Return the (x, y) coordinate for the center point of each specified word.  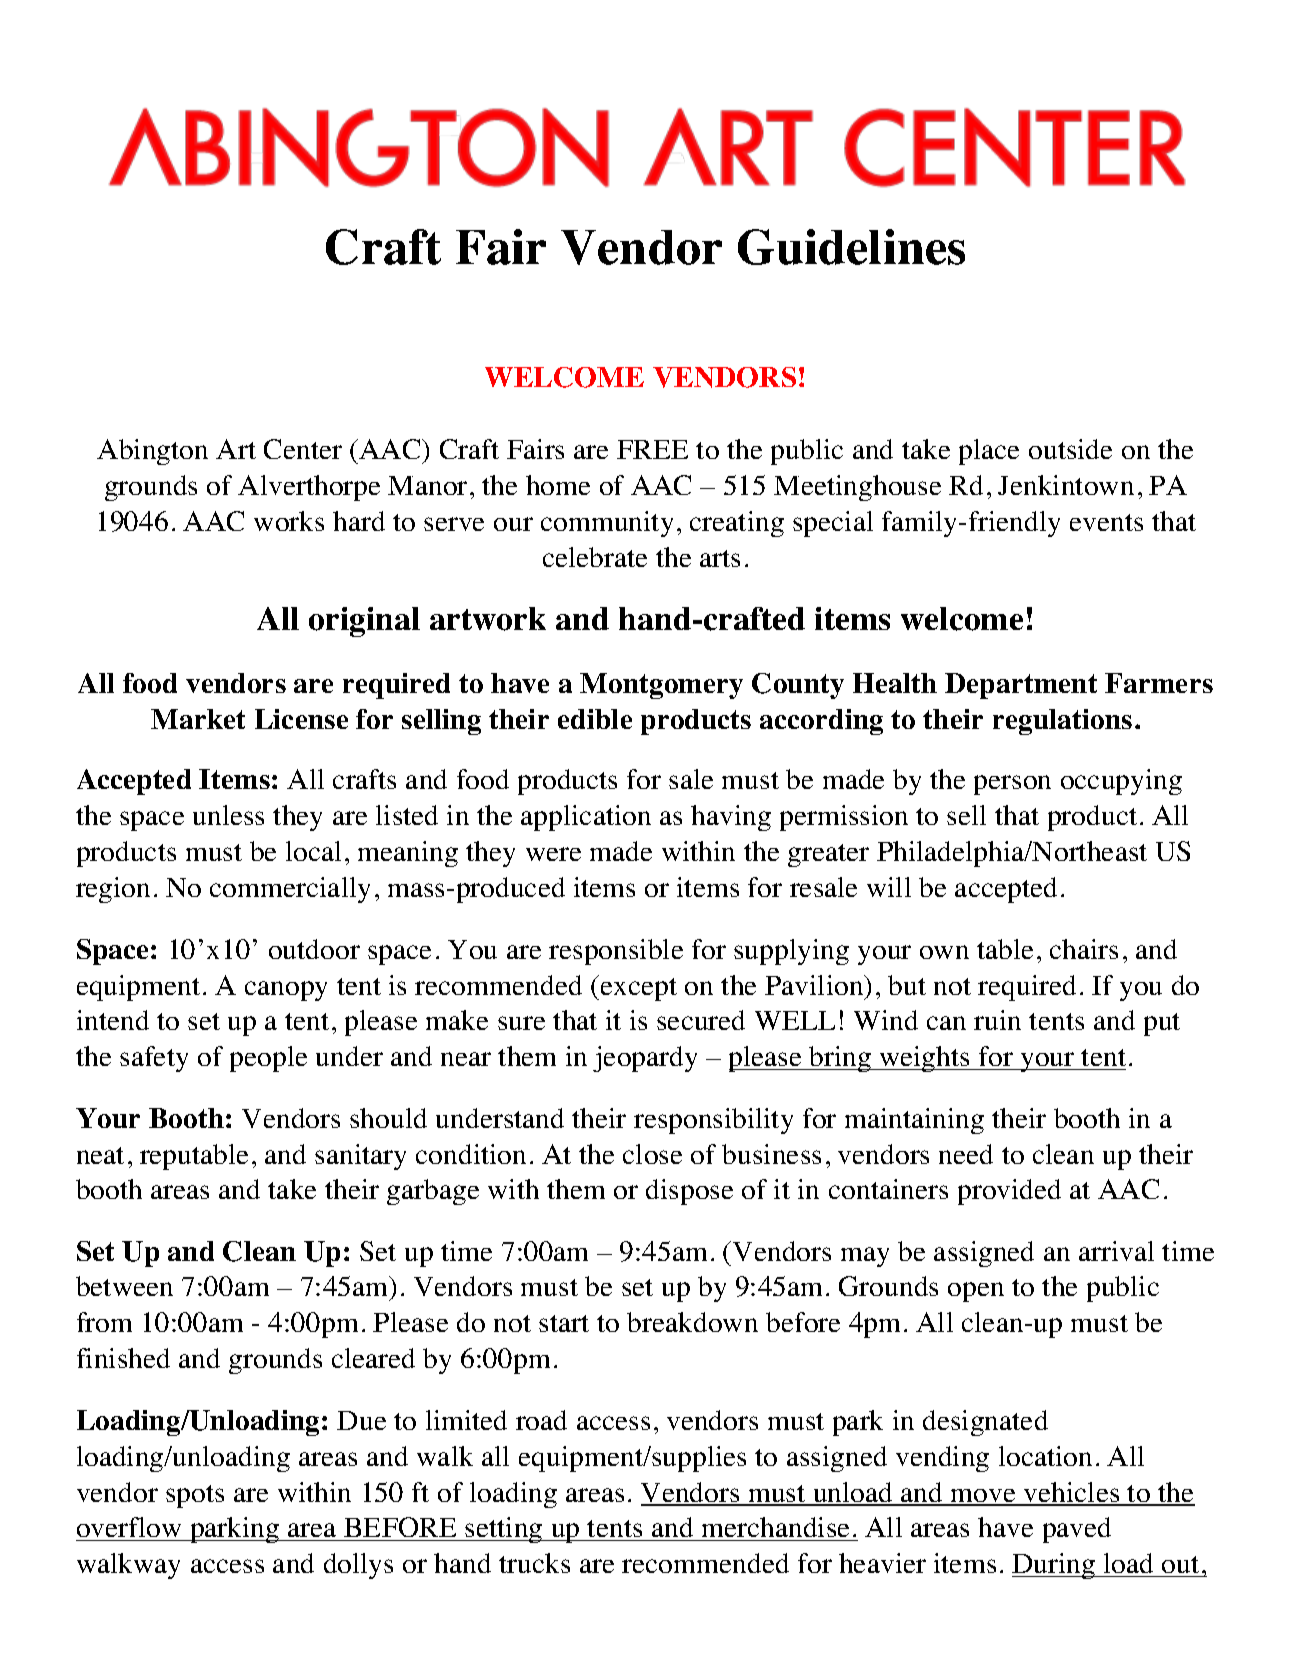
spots (195, 1496)
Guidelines (851, 247)
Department (1021, 686)
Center (303, 449)
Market (198, 719)
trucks (534, 1563)
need (966, 1154)
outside (1070, 449)
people (268, 1059)
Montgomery (661, 686)
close (652, 1154)
